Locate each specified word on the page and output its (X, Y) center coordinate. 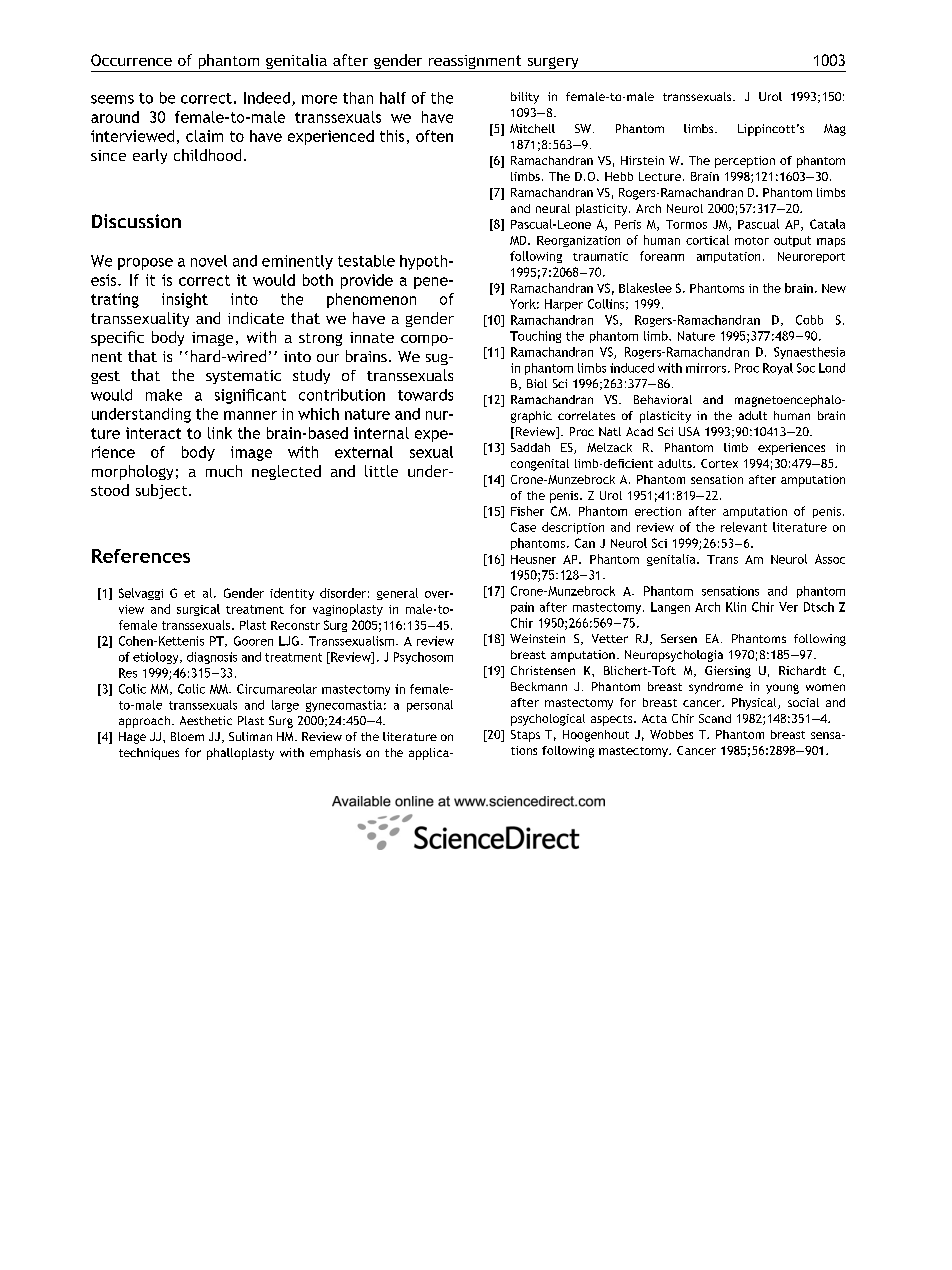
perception (745, 162)
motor (752, 241)
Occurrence (131, 60)
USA (689, 431)
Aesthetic (206, 720)
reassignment (475, 63)
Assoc (830, 559)
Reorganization (578, 241)
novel (209, 261)
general (397, 594)
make (164, 395)
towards (425, 395)
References (141, 556)
